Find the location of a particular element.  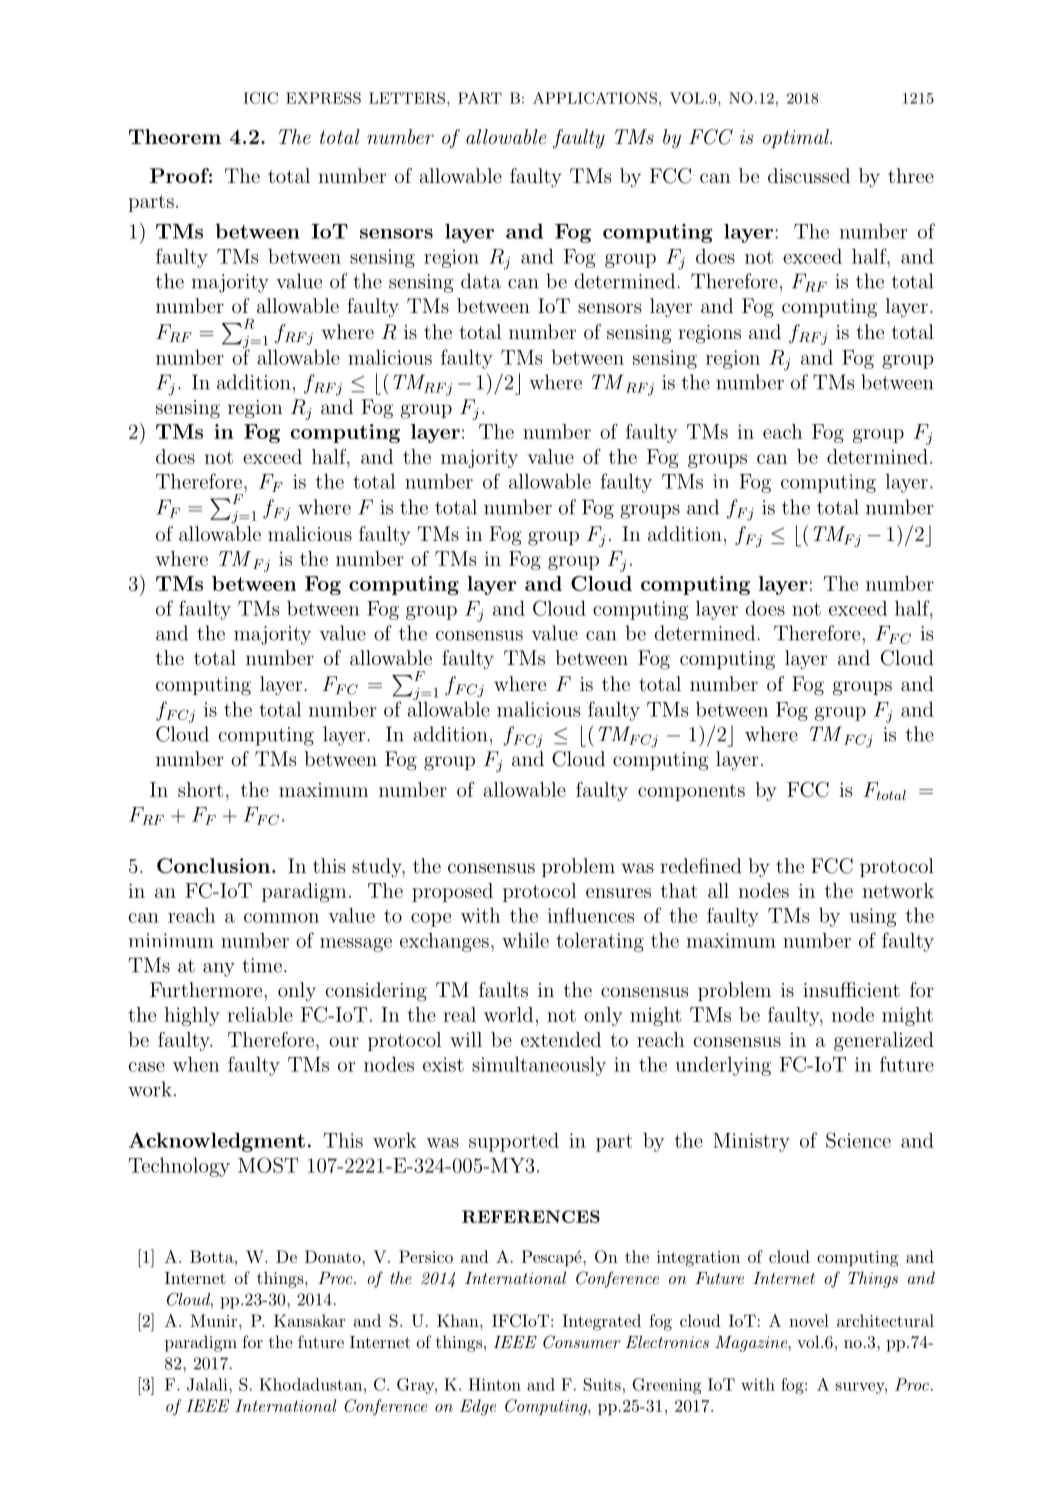

Hinton is located at coordinates (494, 1384).
